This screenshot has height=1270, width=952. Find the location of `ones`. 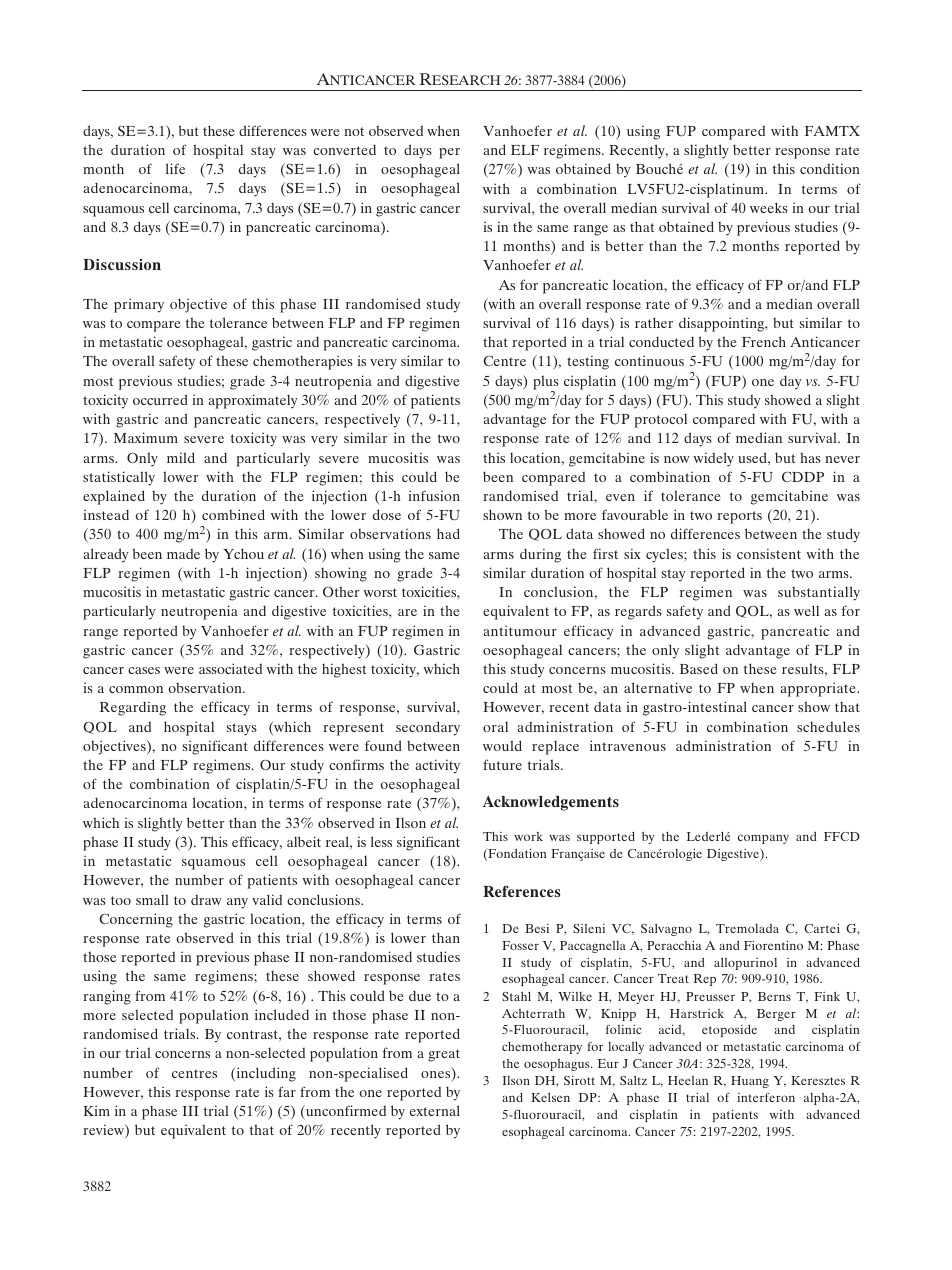

ones is located at coordinates (437, 1076).
